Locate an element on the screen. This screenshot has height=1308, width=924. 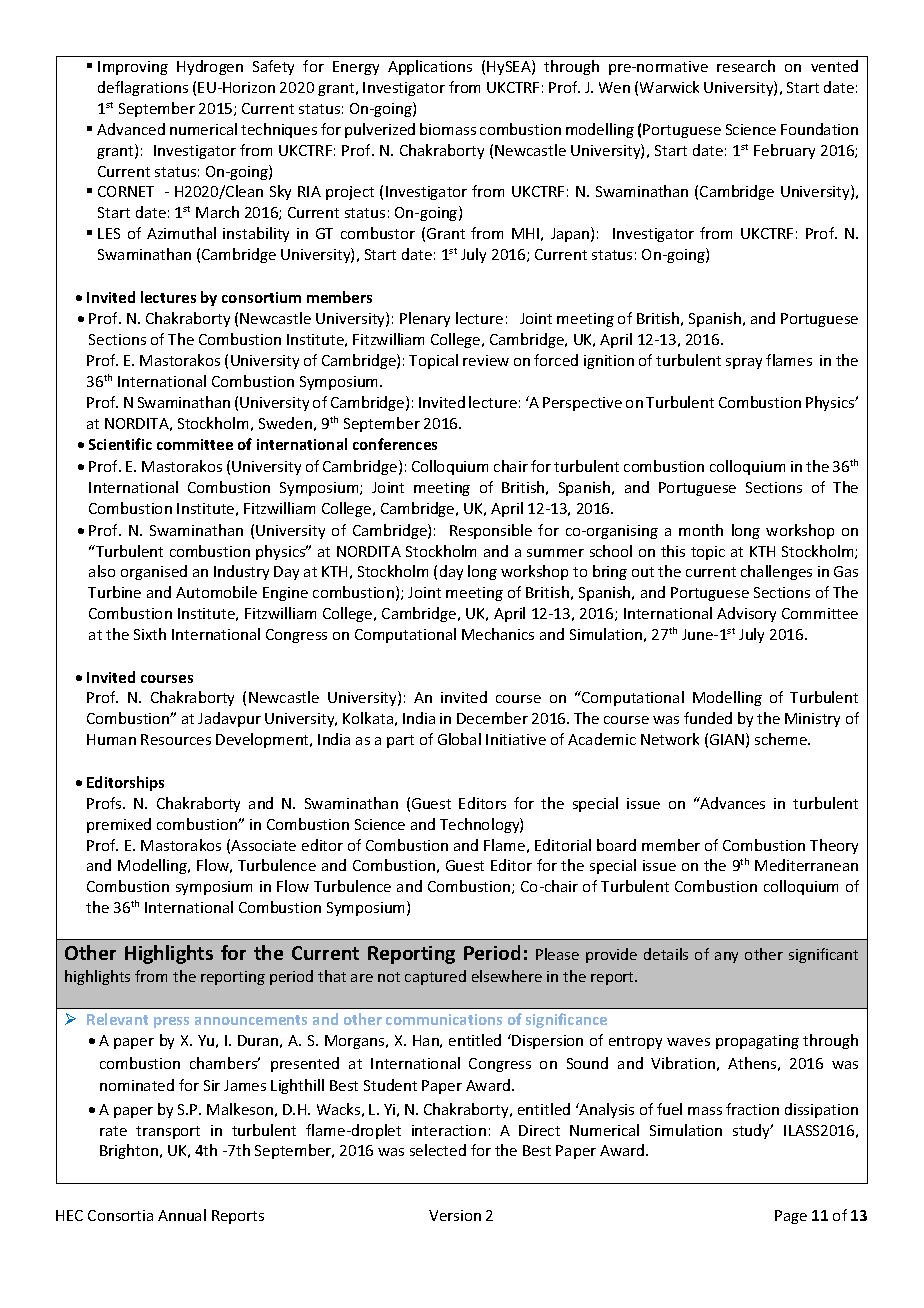
Annual is located at coordinates (182, 1215).
